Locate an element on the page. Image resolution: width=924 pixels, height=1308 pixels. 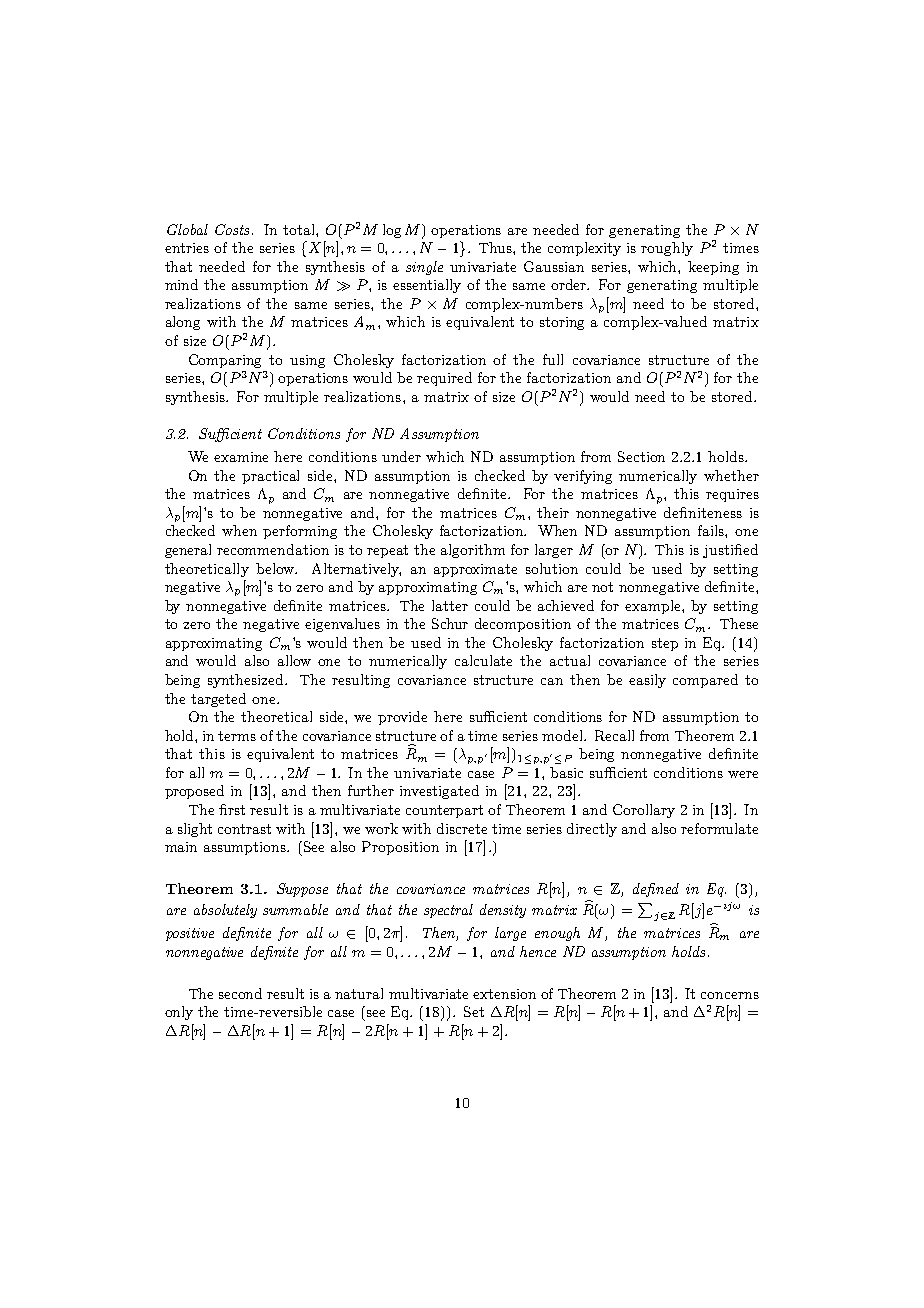
second is located at coordinates (240, 993).
